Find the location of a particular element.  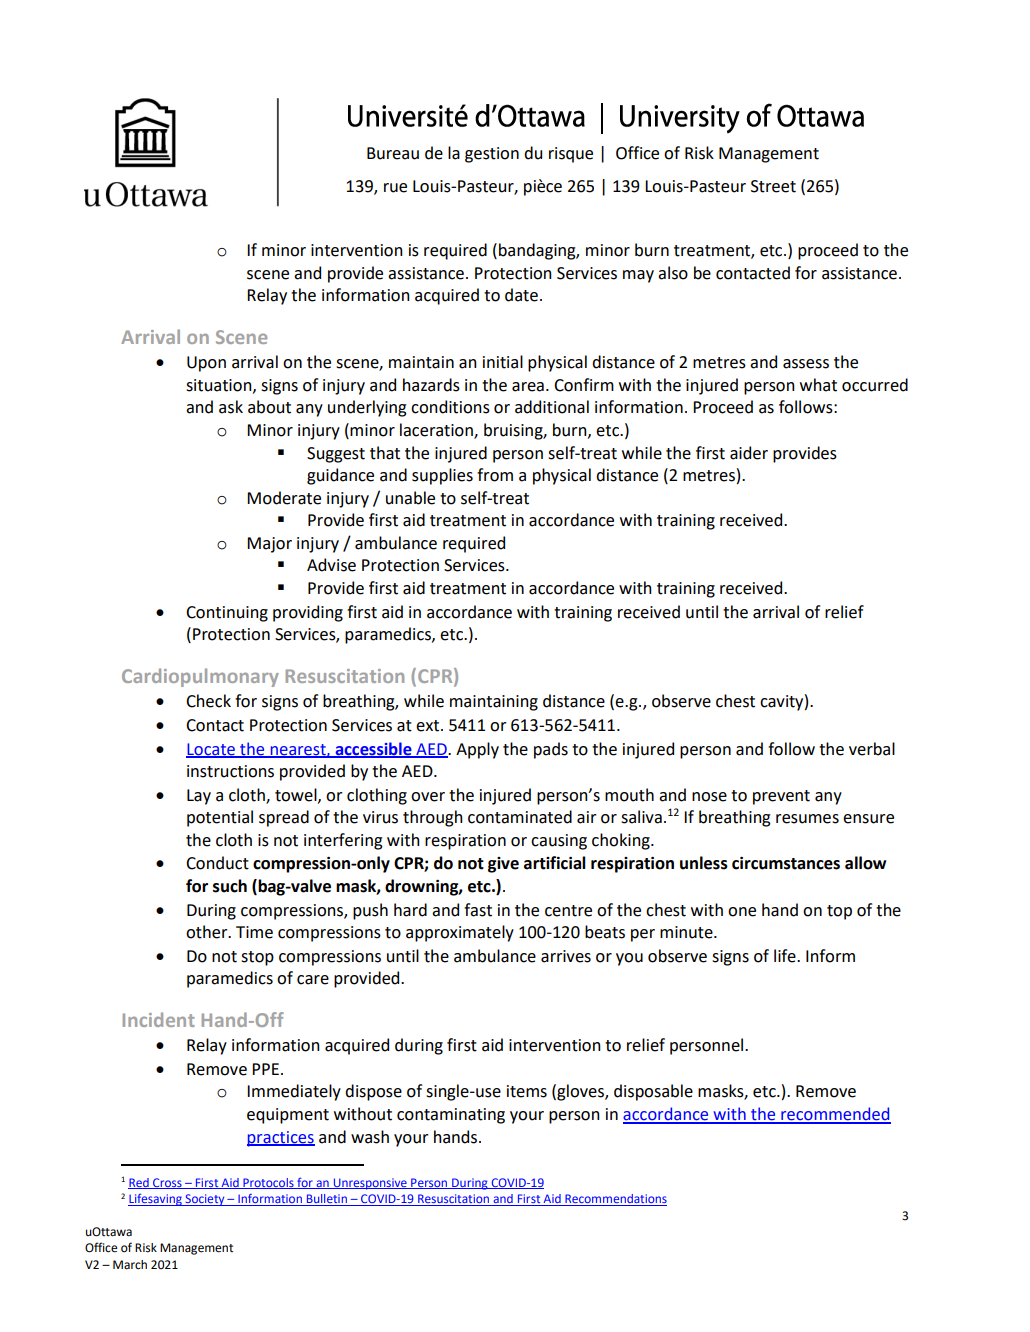

gestion is located at coordinates (492, 155).
